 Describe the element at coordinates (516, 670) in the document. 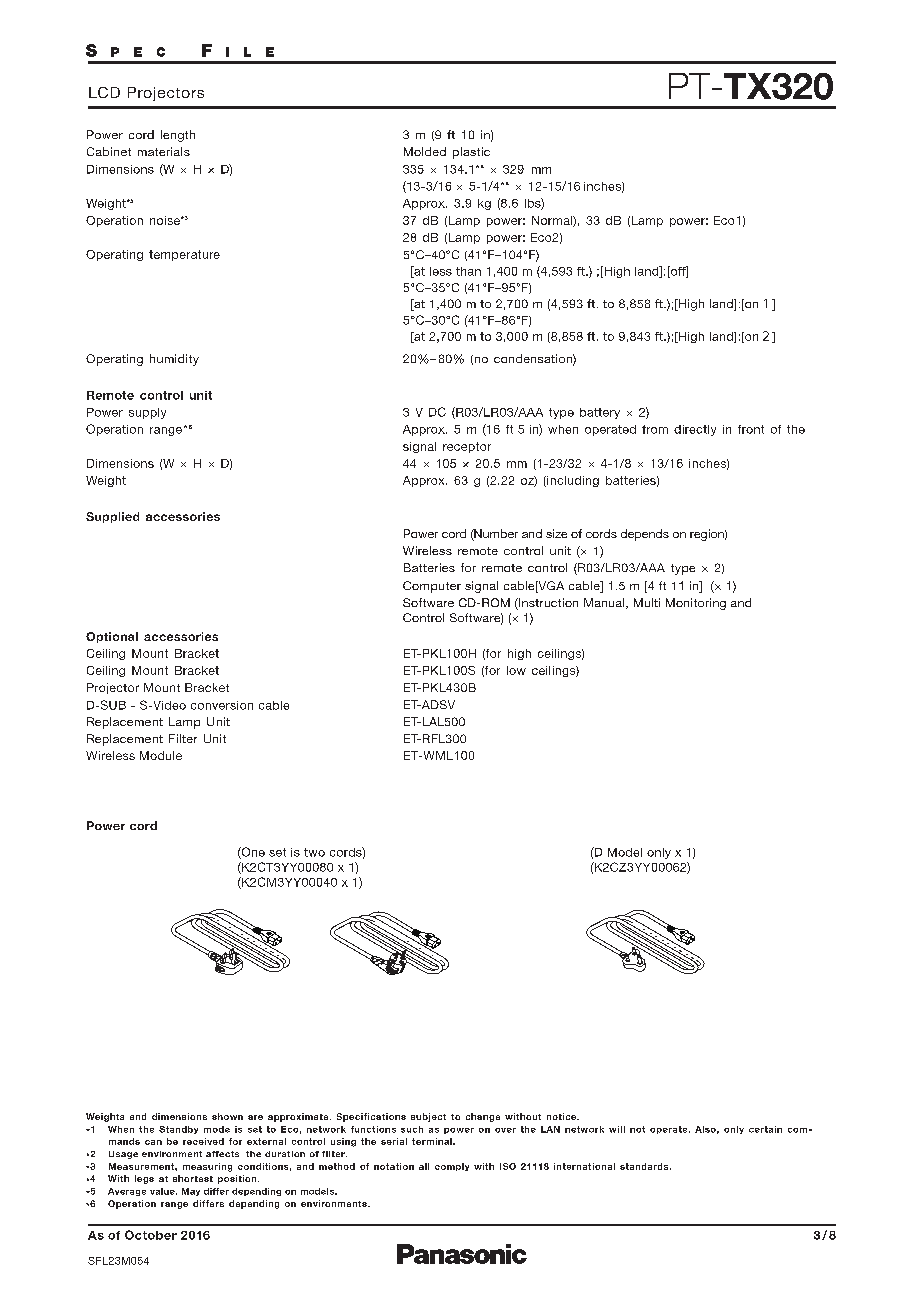

I see `low` at that location.
